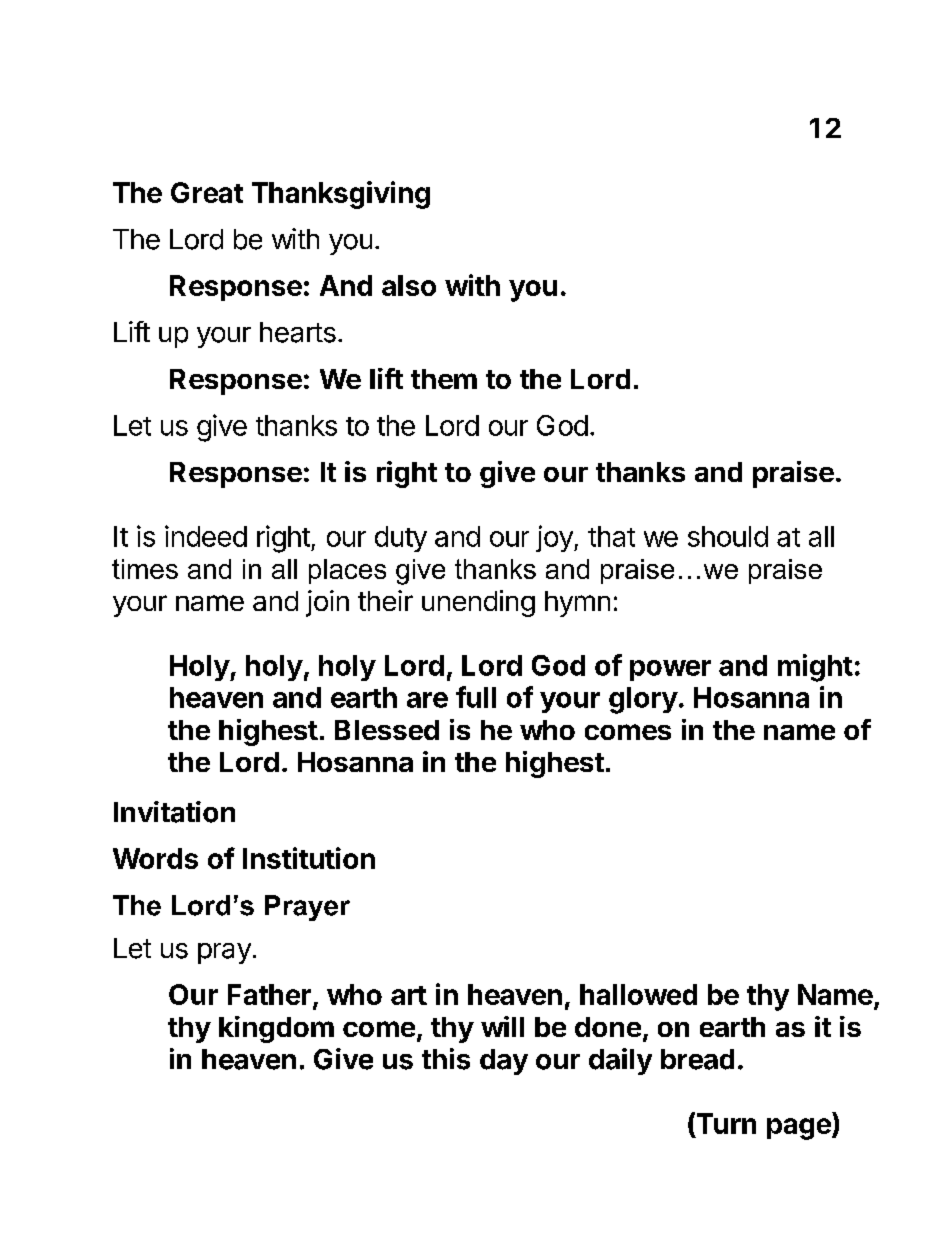 The width and height of the screenshot is (952, 1233). I want to click on Great, so click(207, 192).
